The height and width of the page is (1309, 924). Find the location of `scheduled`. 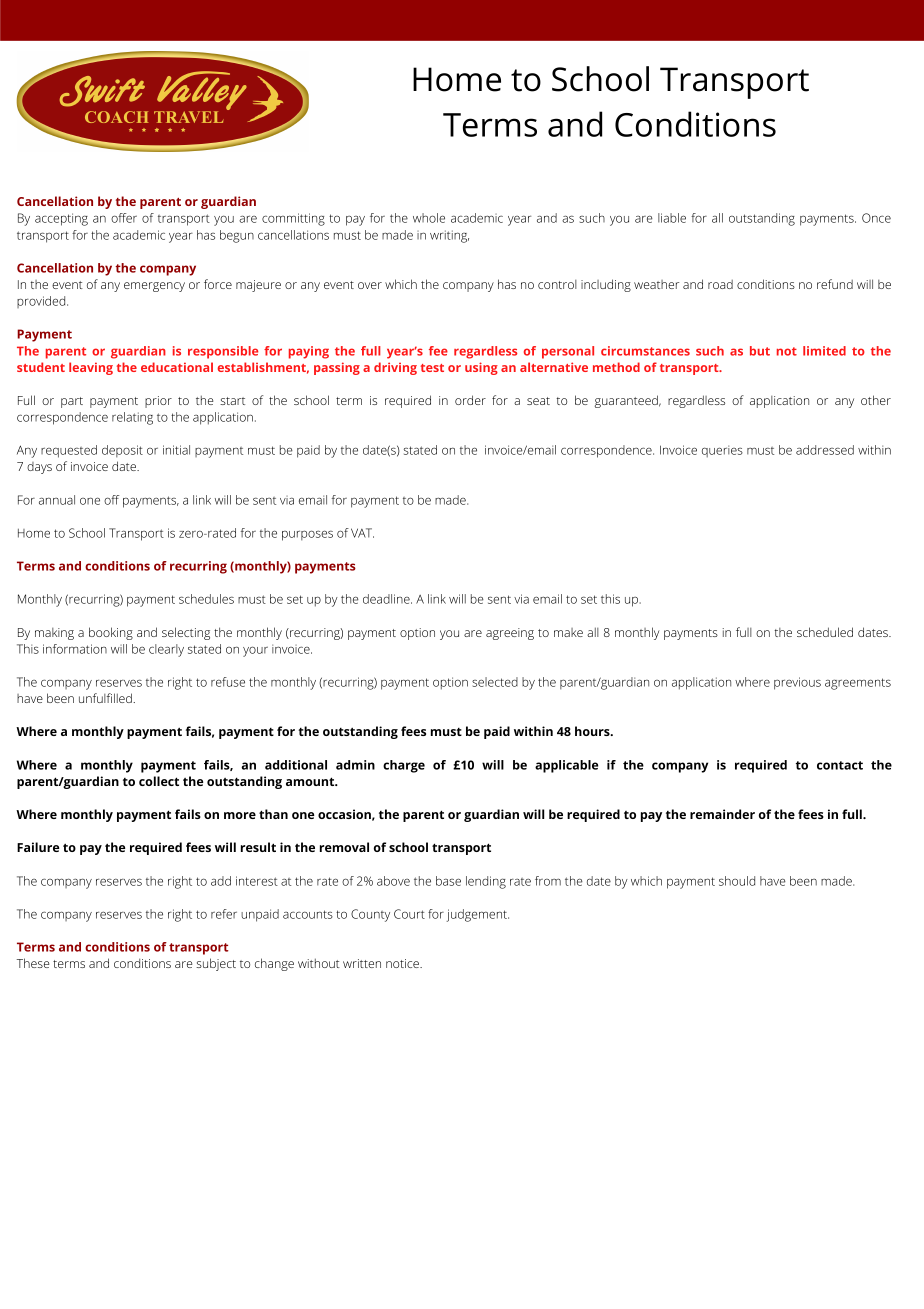

scheduled is located at coordinates (825, 632).
